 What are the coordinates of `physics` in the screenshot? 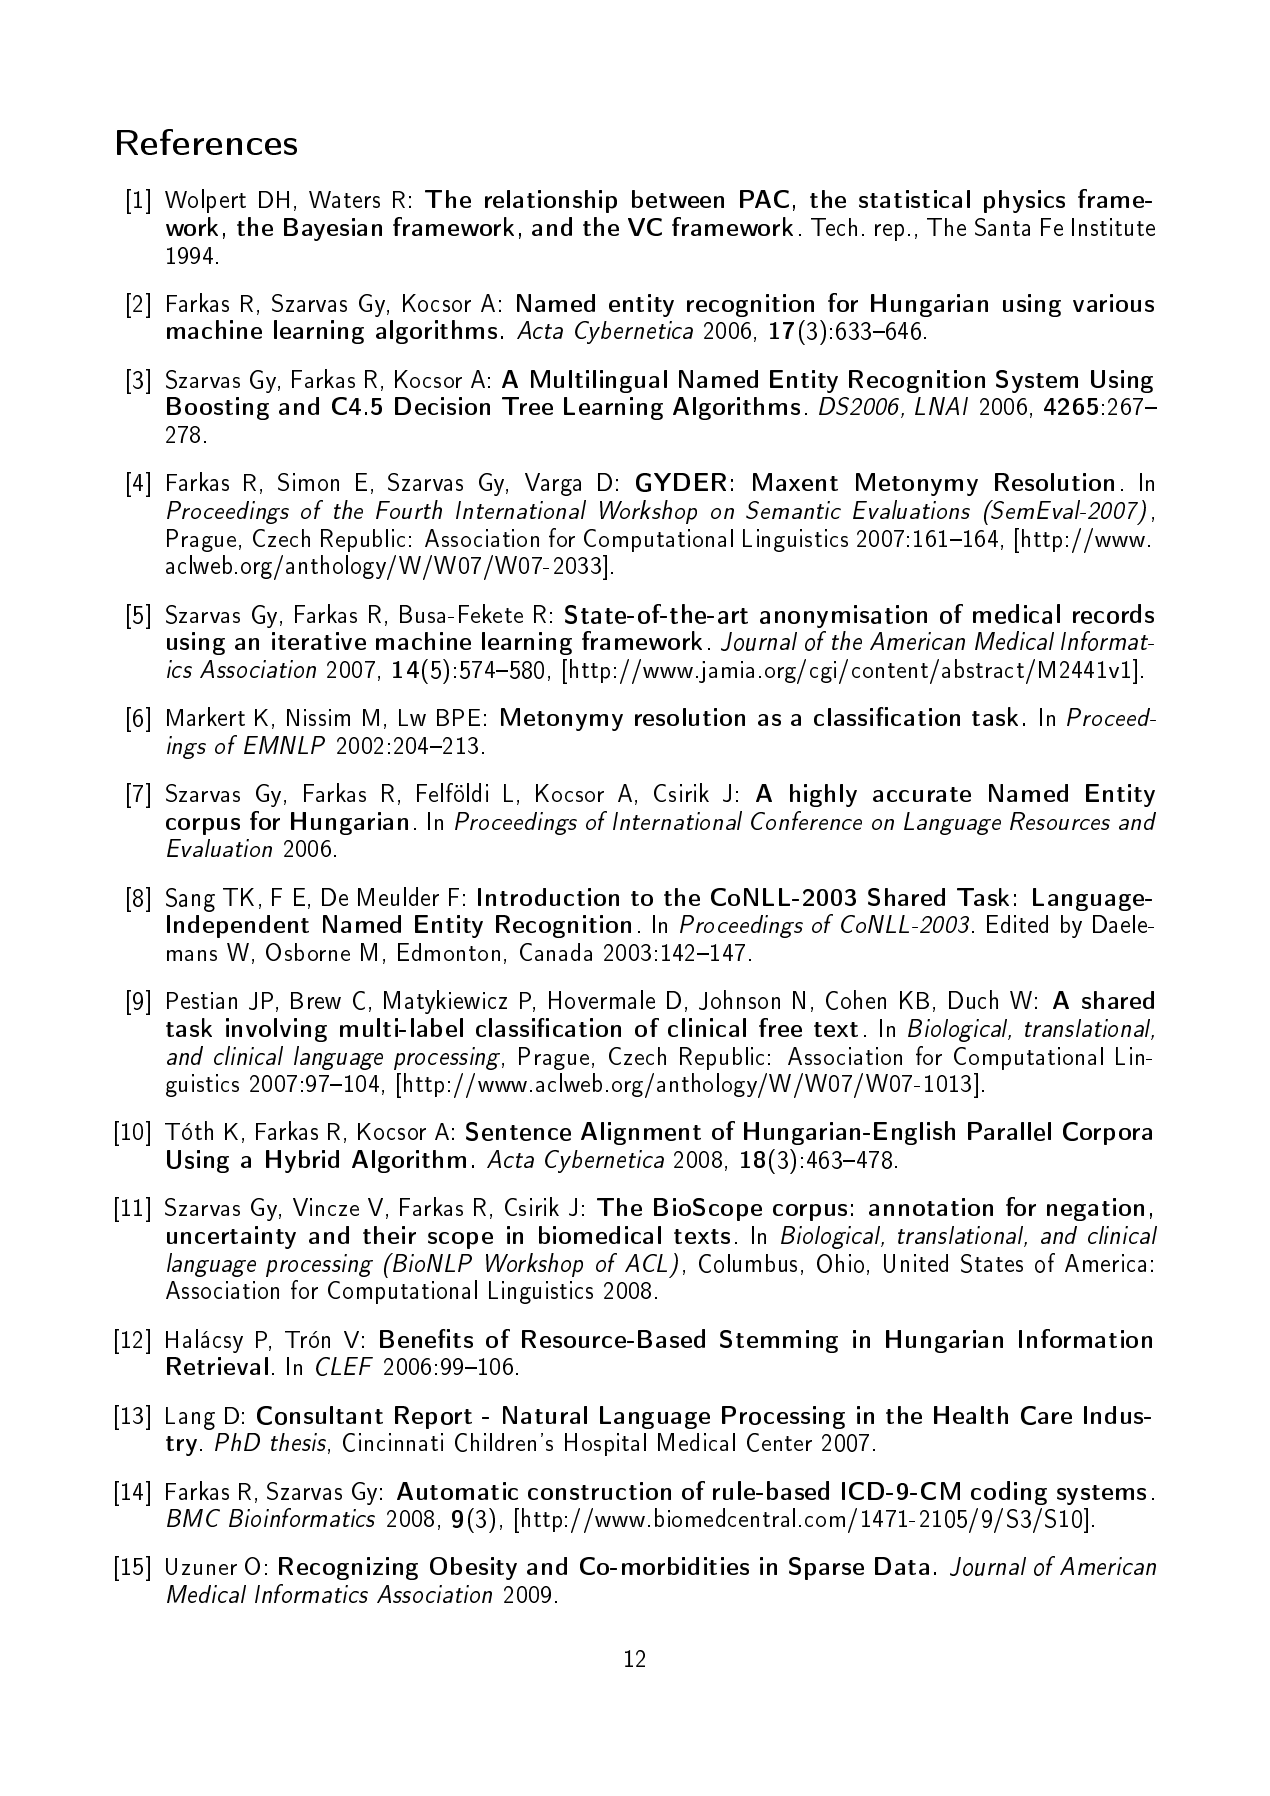 It's located at (1024, 201).
